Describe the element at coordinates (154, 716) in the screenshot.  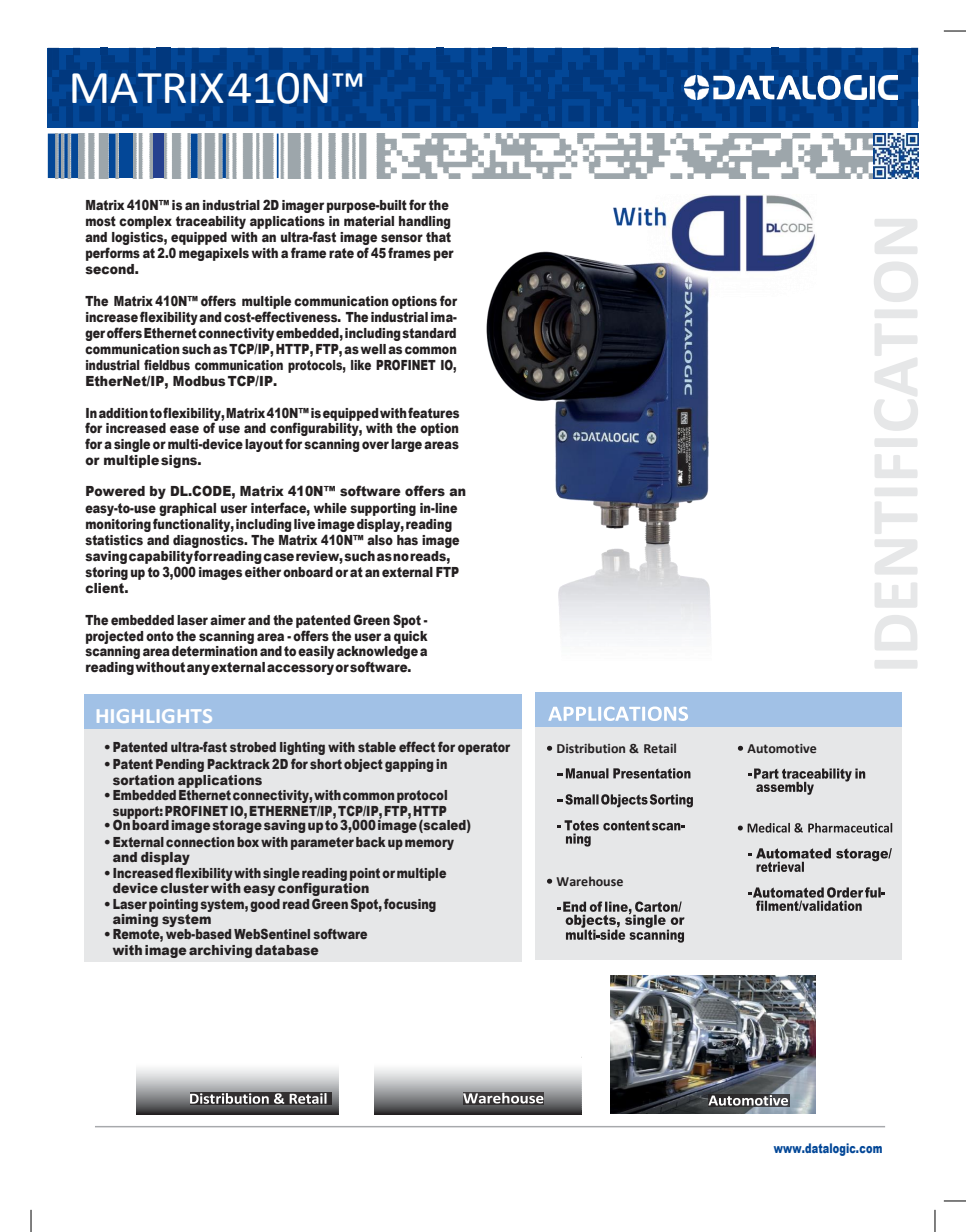
I see `HIGHLIGHTS` at that location.
